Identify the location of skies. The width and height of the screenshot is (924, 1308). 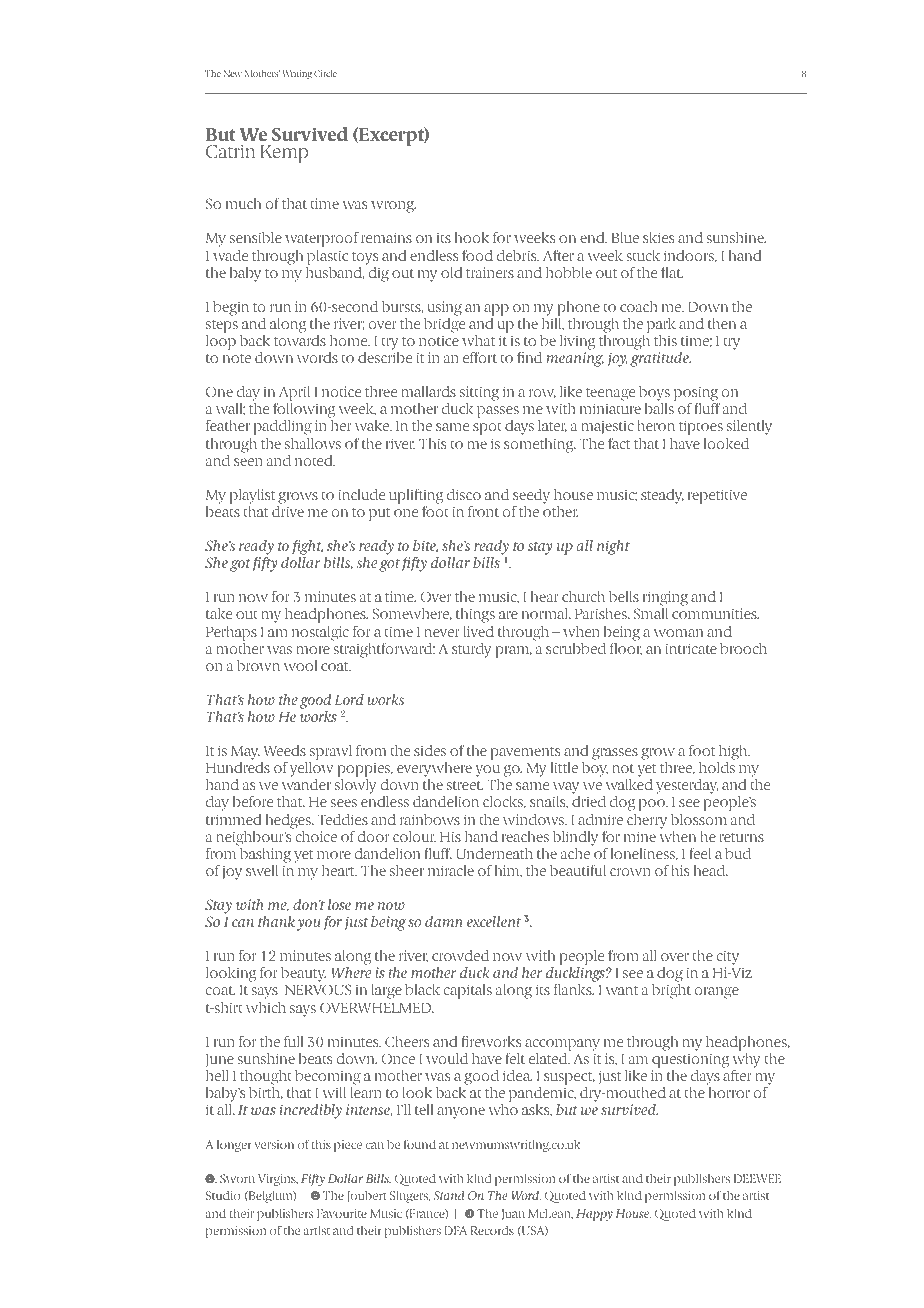
(658, 237).
